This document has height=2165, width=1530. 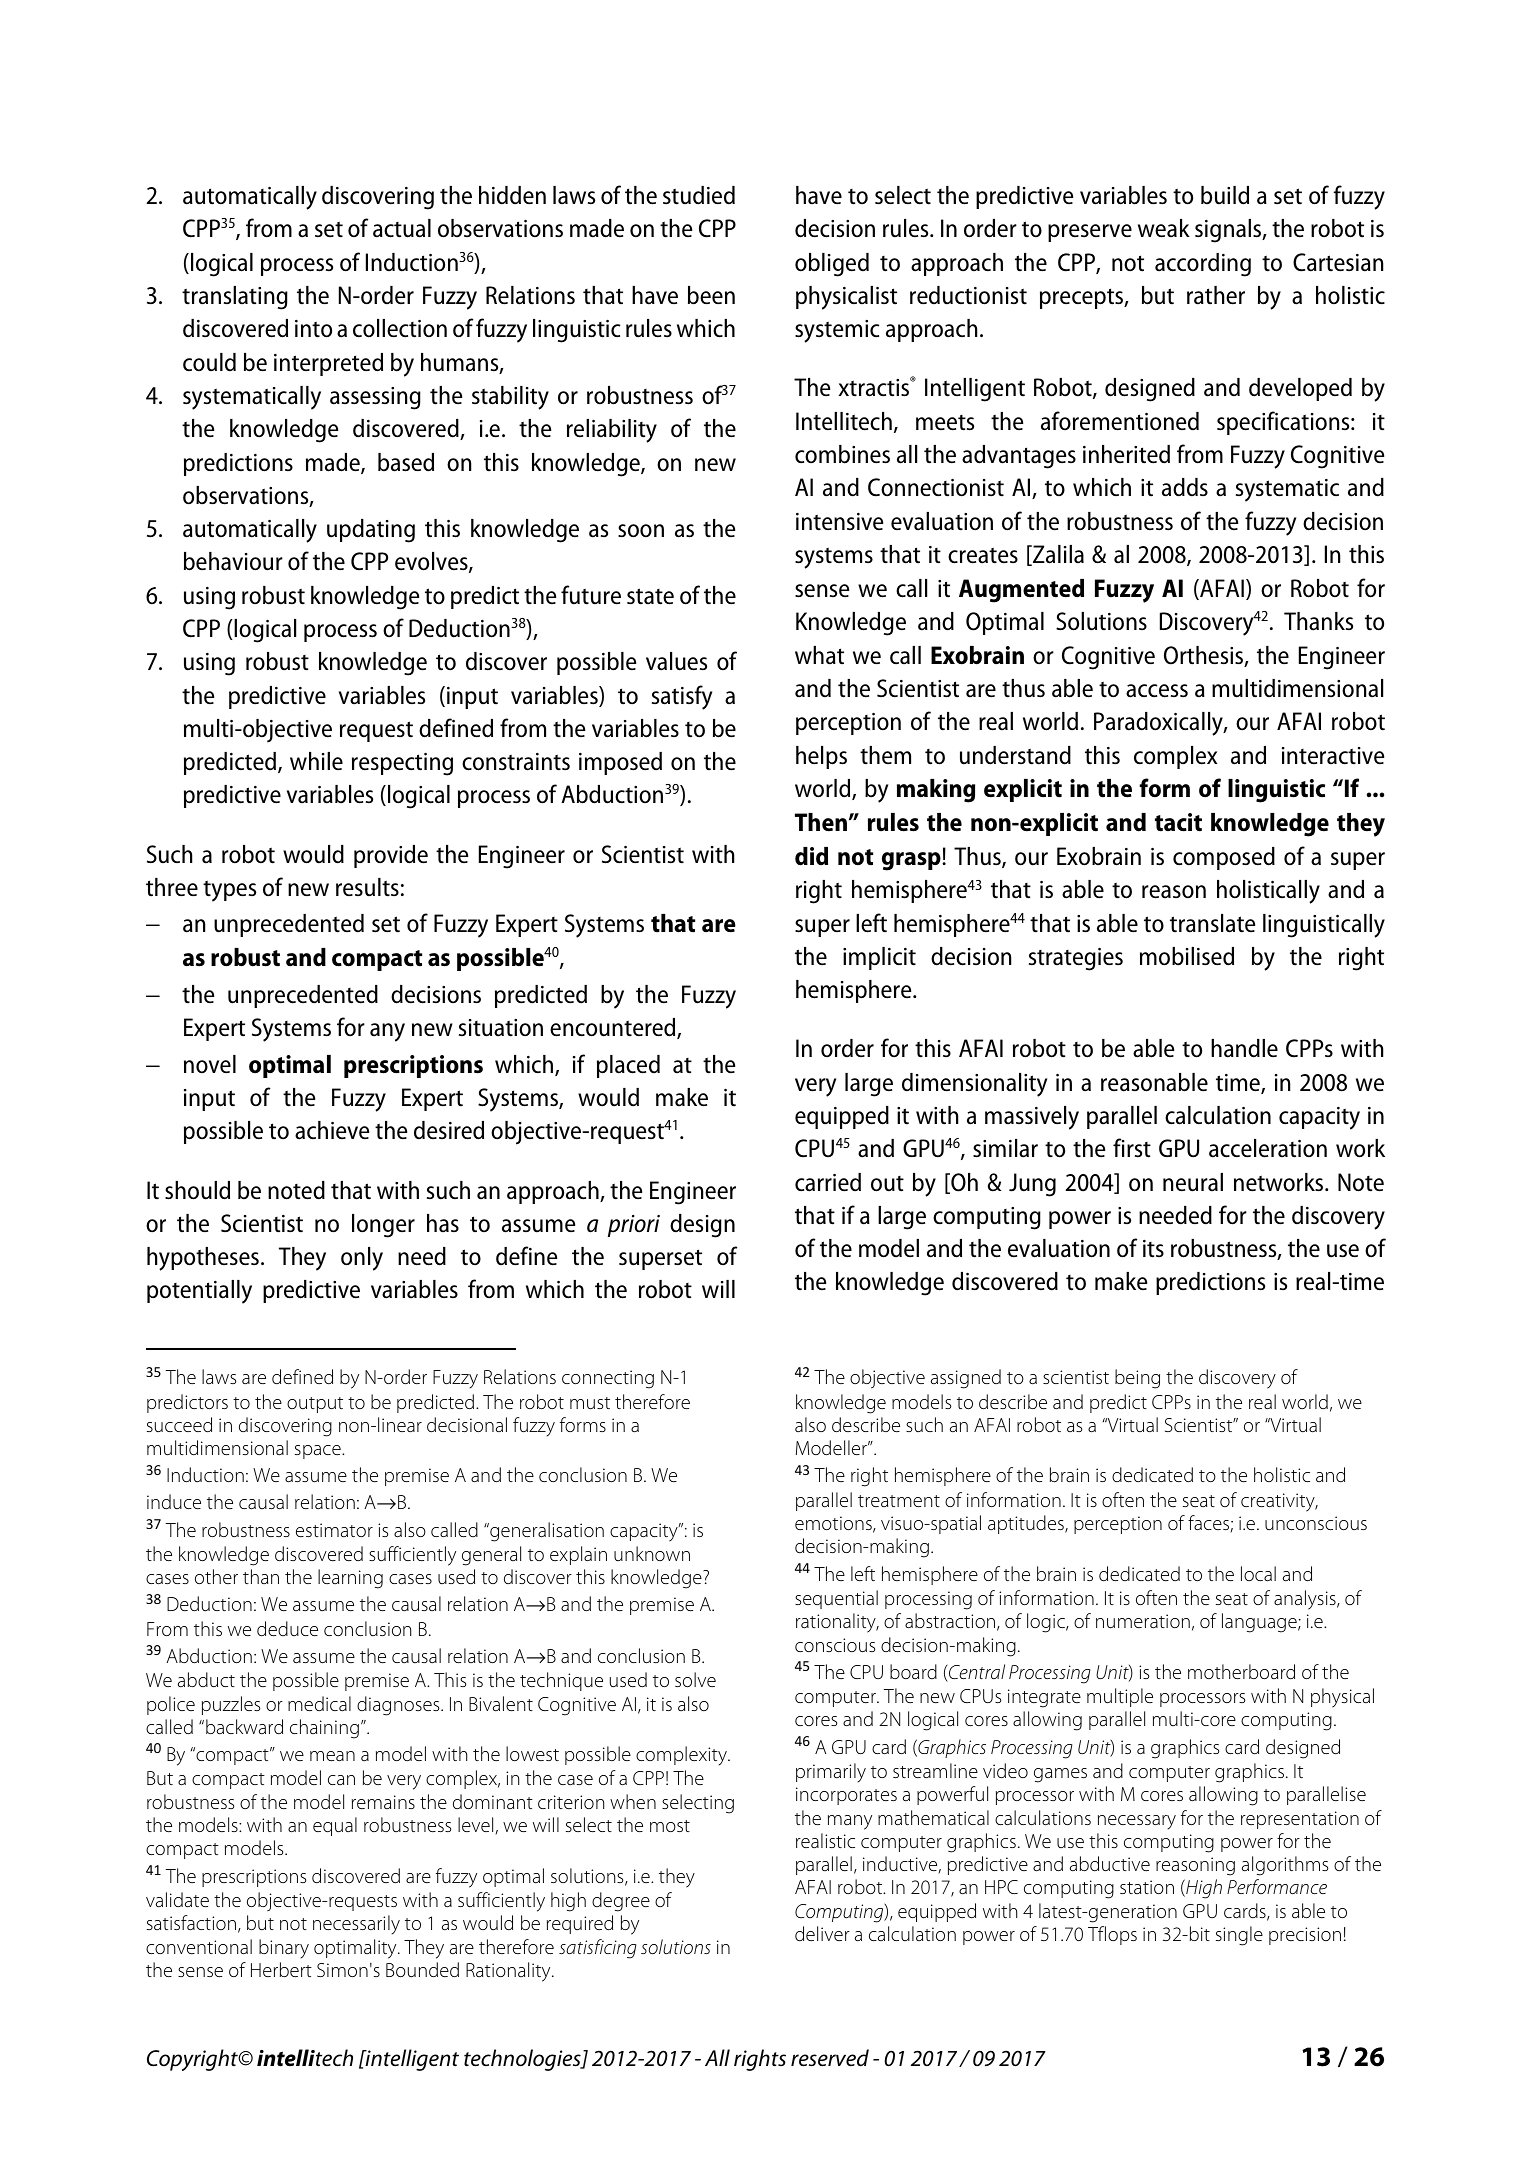 What do you see at coordinates (836, 1599) in the document?
I see `sequential` at bounding box center [836, 1599].
